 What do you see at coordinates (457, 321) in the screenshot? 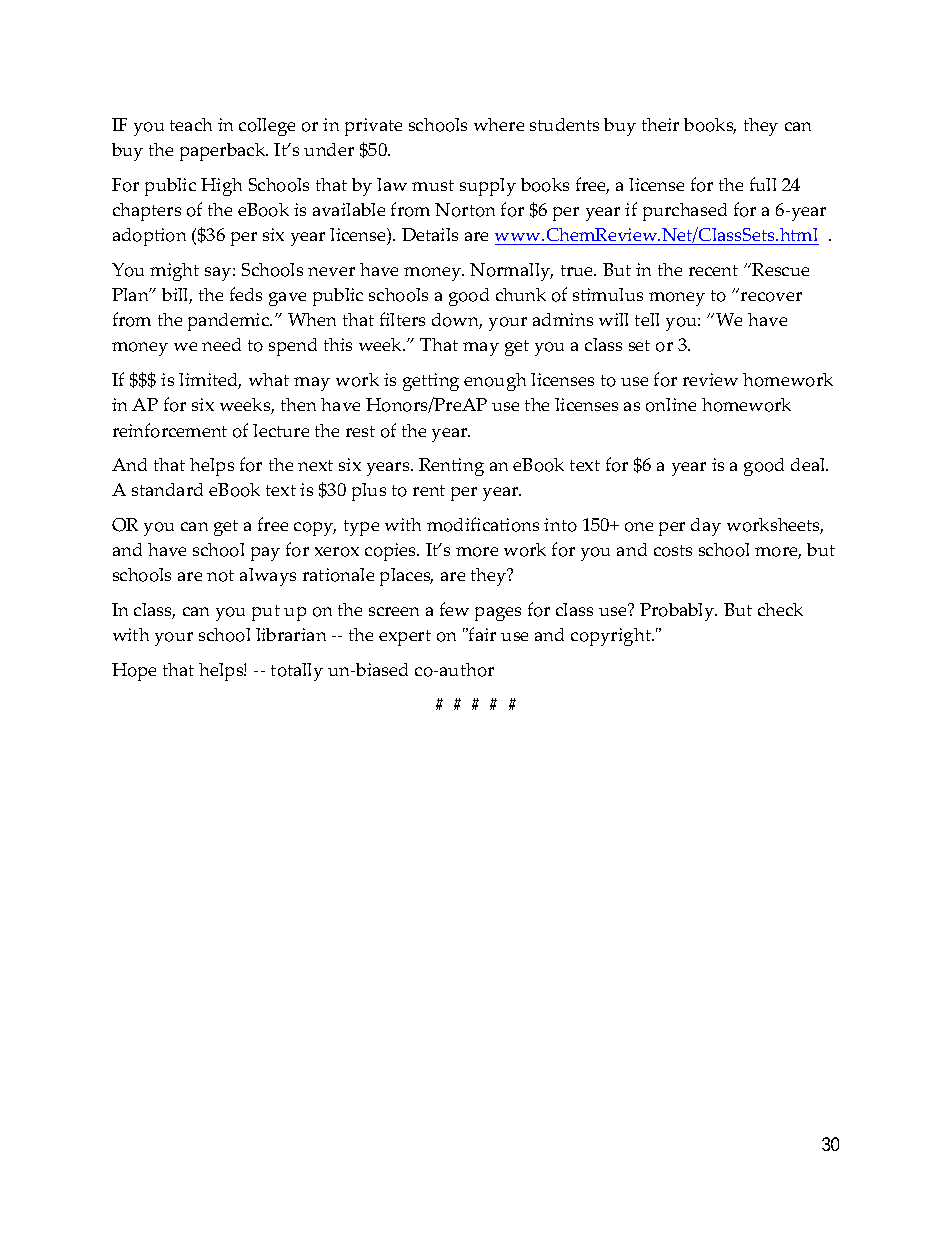
I see `down` at bounding box center [457, 321].
